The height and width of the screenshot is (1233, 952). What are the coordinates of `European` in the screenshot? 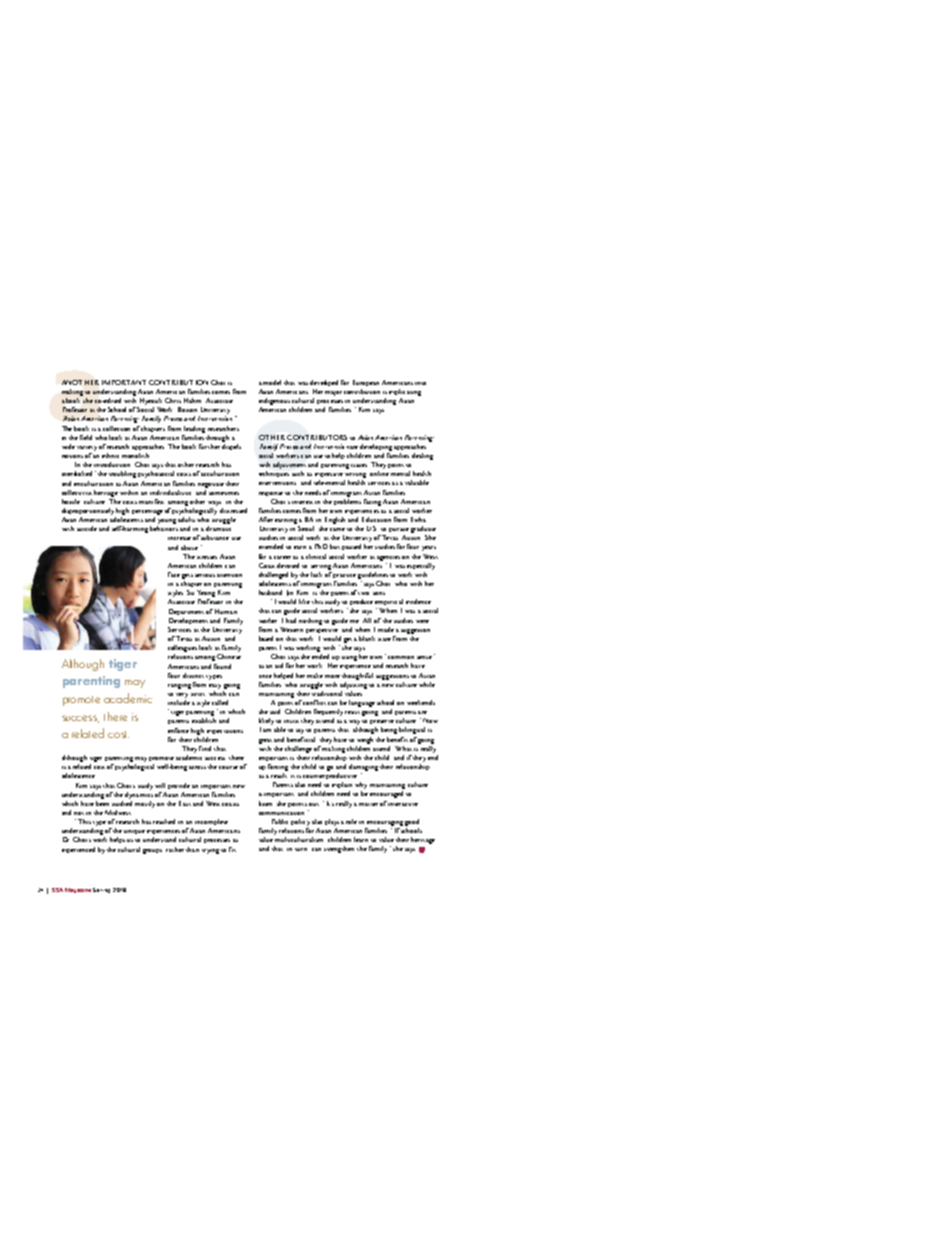 It's located at (366, 383).
